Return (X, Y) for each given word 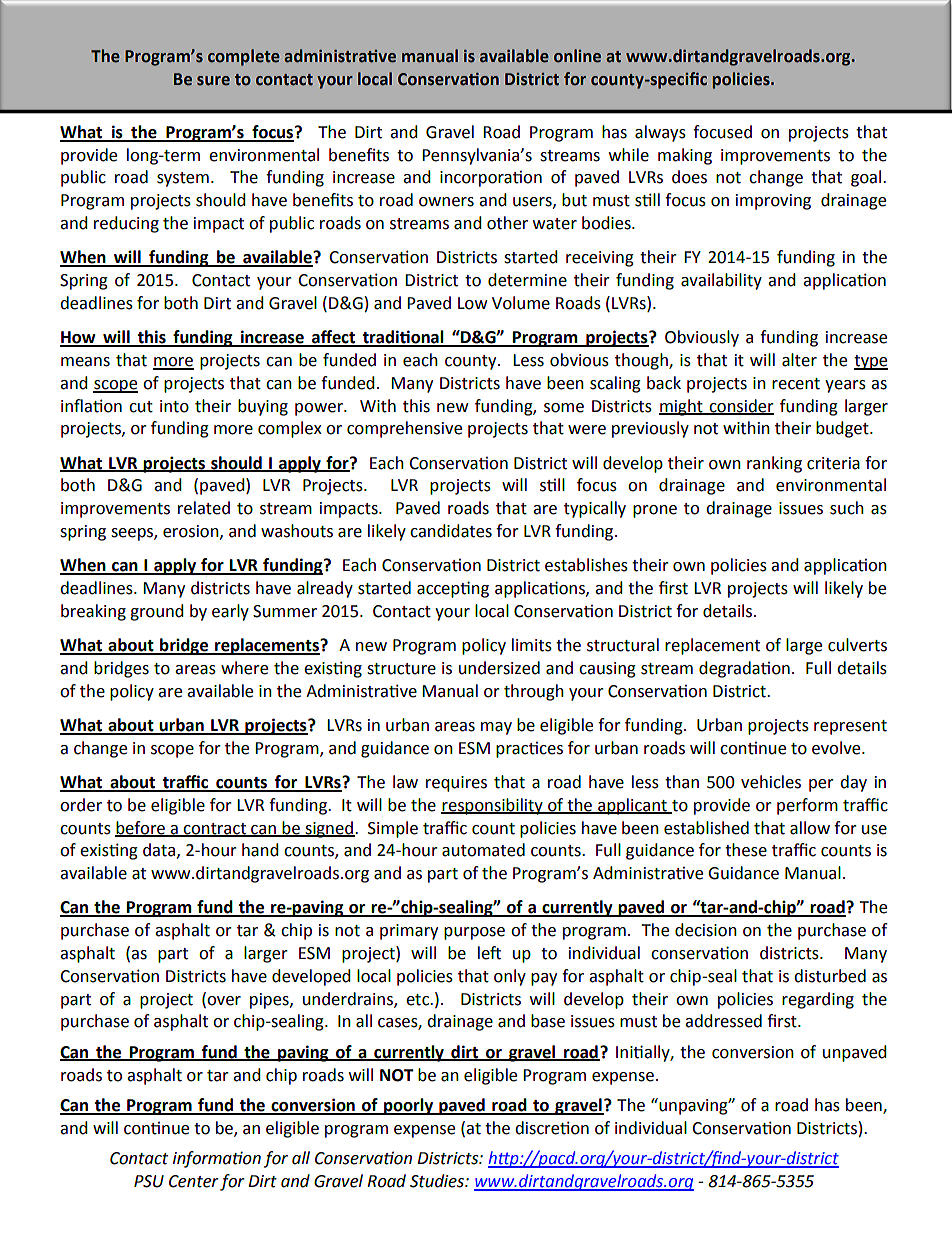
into (174, 406)
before (141, 828)
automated (483, 850)
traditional (403, 338)
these (746, 850)
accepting (453, 589)
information (217, 1159)
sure (213, 81)
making (685, 156)
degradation (744, 669)
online (577, 56)
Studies (438, 1181)
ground (157, 612)
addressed (723, 1021)
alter (799, 360)
